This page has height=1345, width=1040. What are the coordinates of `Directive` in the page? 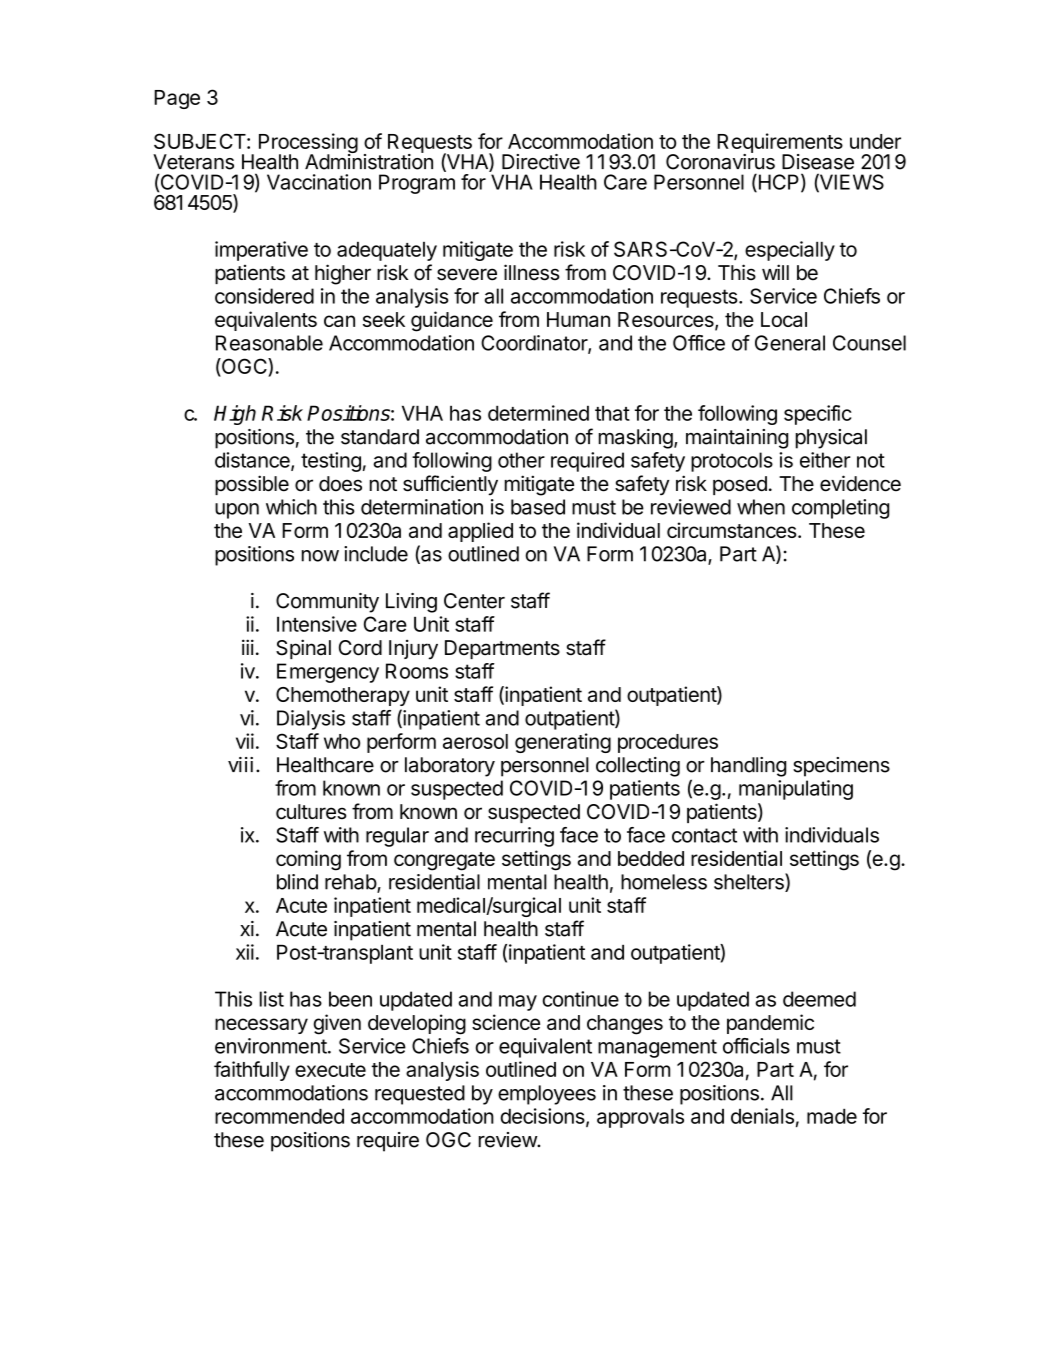 It's located at (541, 162).
